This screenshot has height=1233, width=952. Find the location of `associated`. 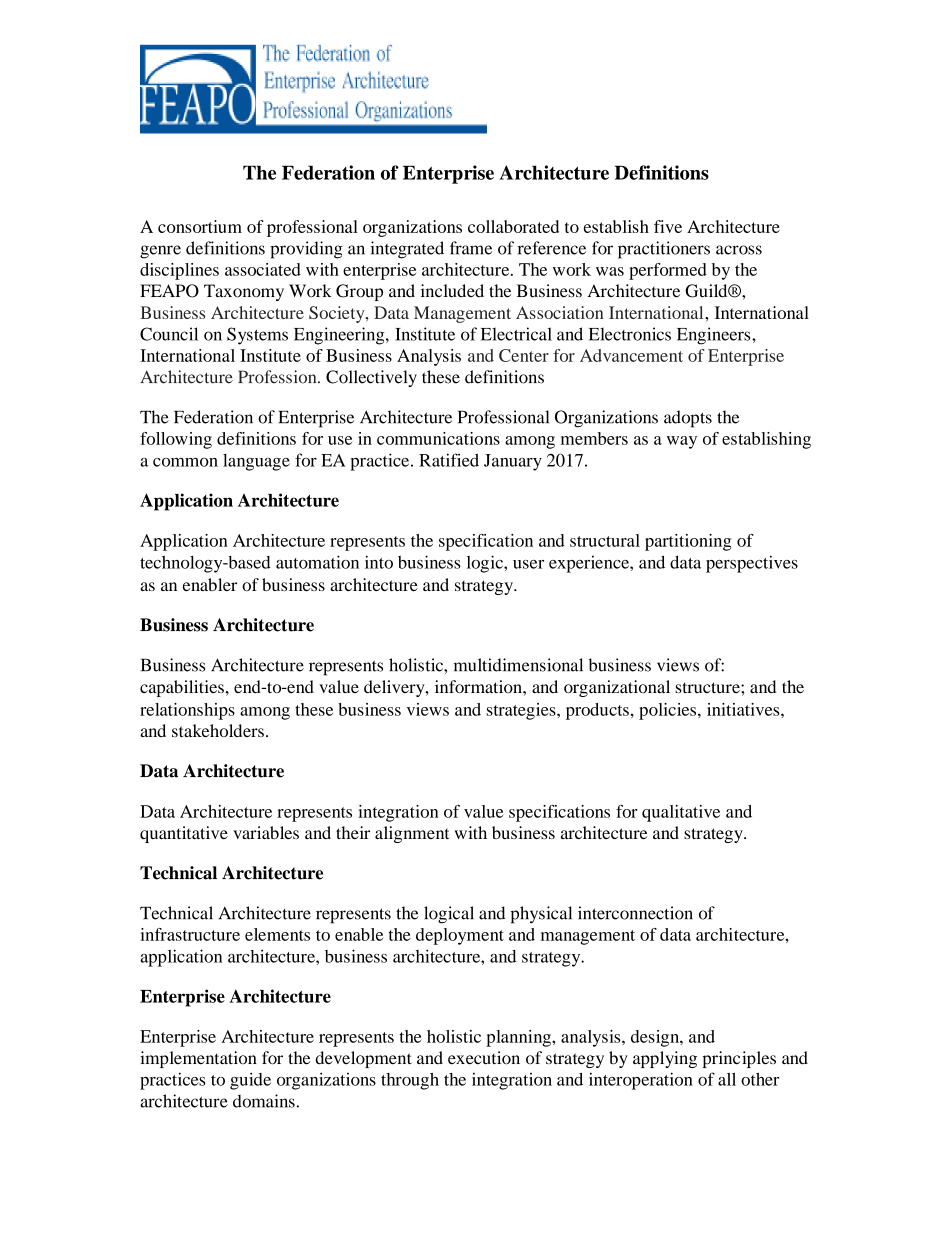

associated is located at coordinates (263, 269).
